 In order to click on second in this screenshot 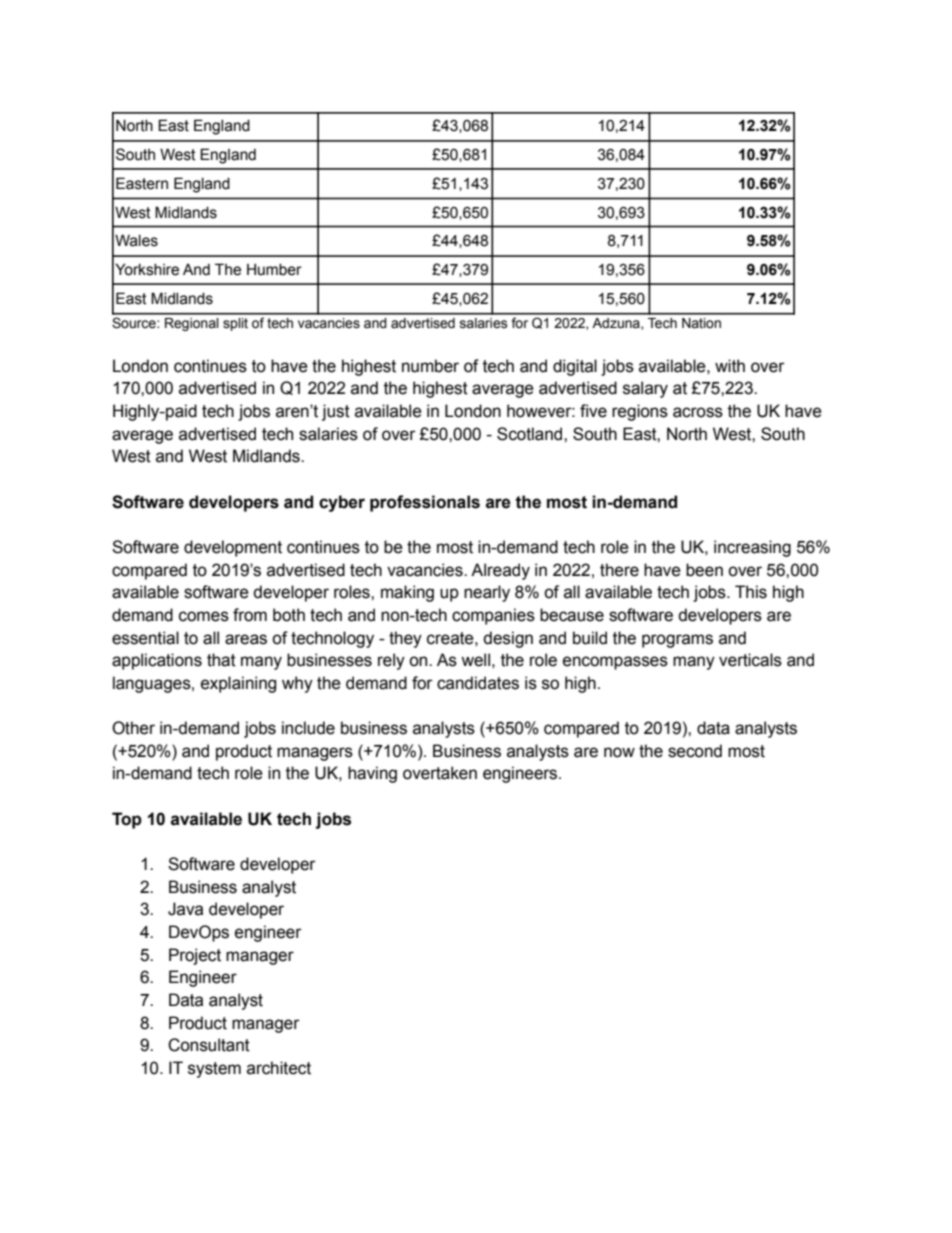, I will do `click(695, 751)`.
